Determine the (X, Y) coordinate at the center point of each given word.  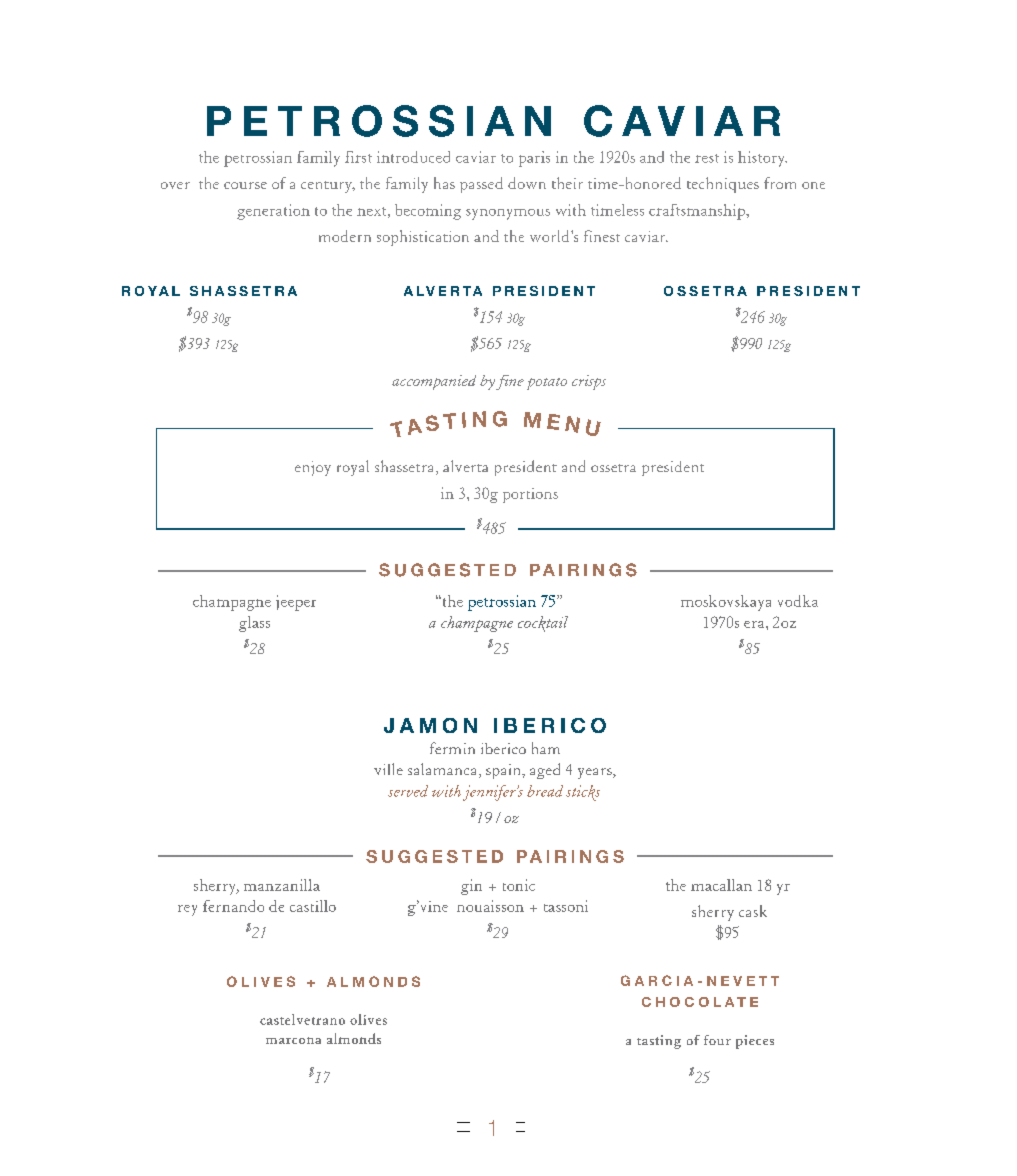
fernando (233, 906)
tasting (659, 1042)
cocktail (543, 624)
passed (481, 185)
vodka (798, 601)
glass (254, 624)
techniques (723, 185)
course (245, 185)
